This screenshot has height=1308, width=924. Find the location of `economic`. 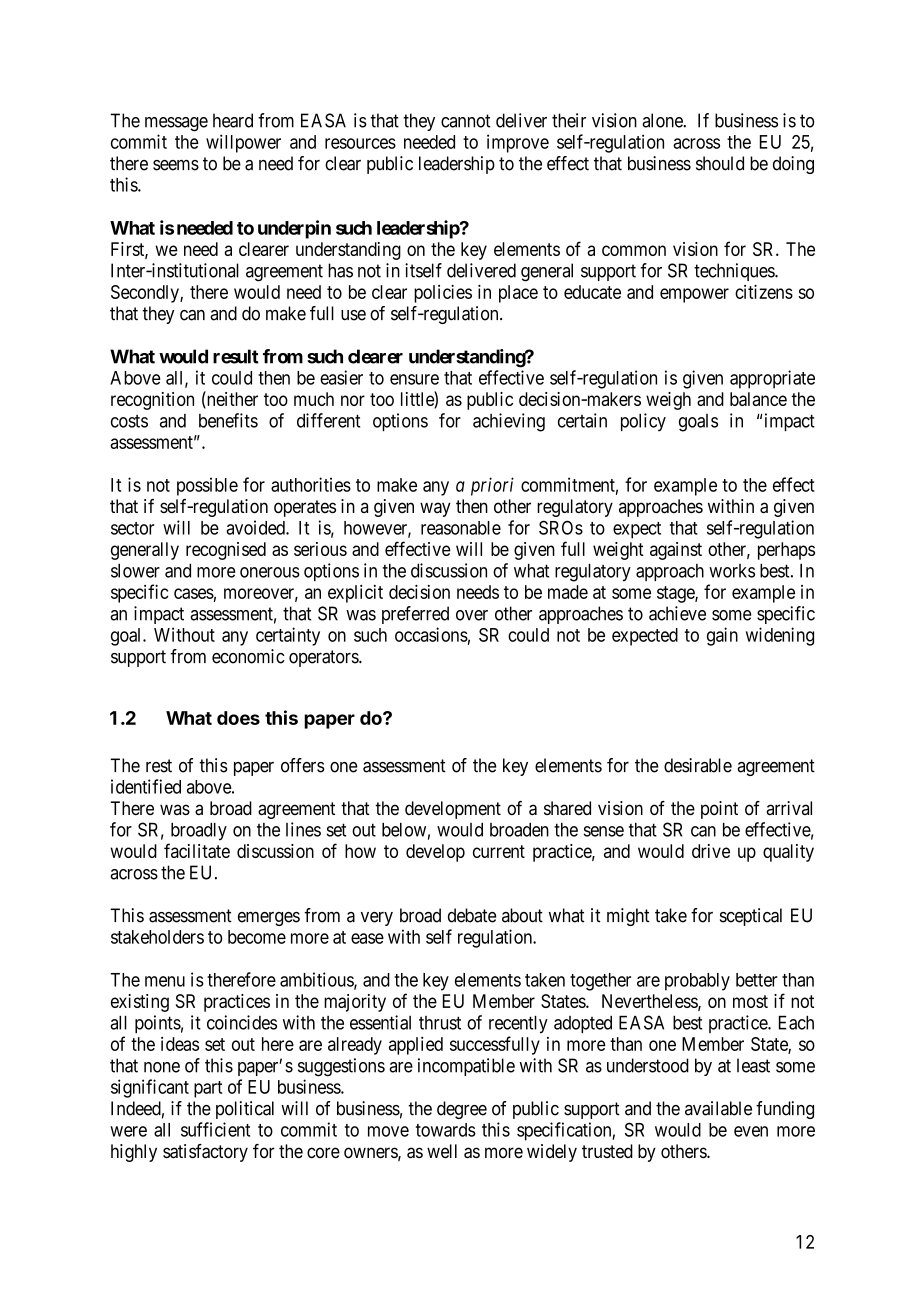

economic is located at coordinates (248, 656).
